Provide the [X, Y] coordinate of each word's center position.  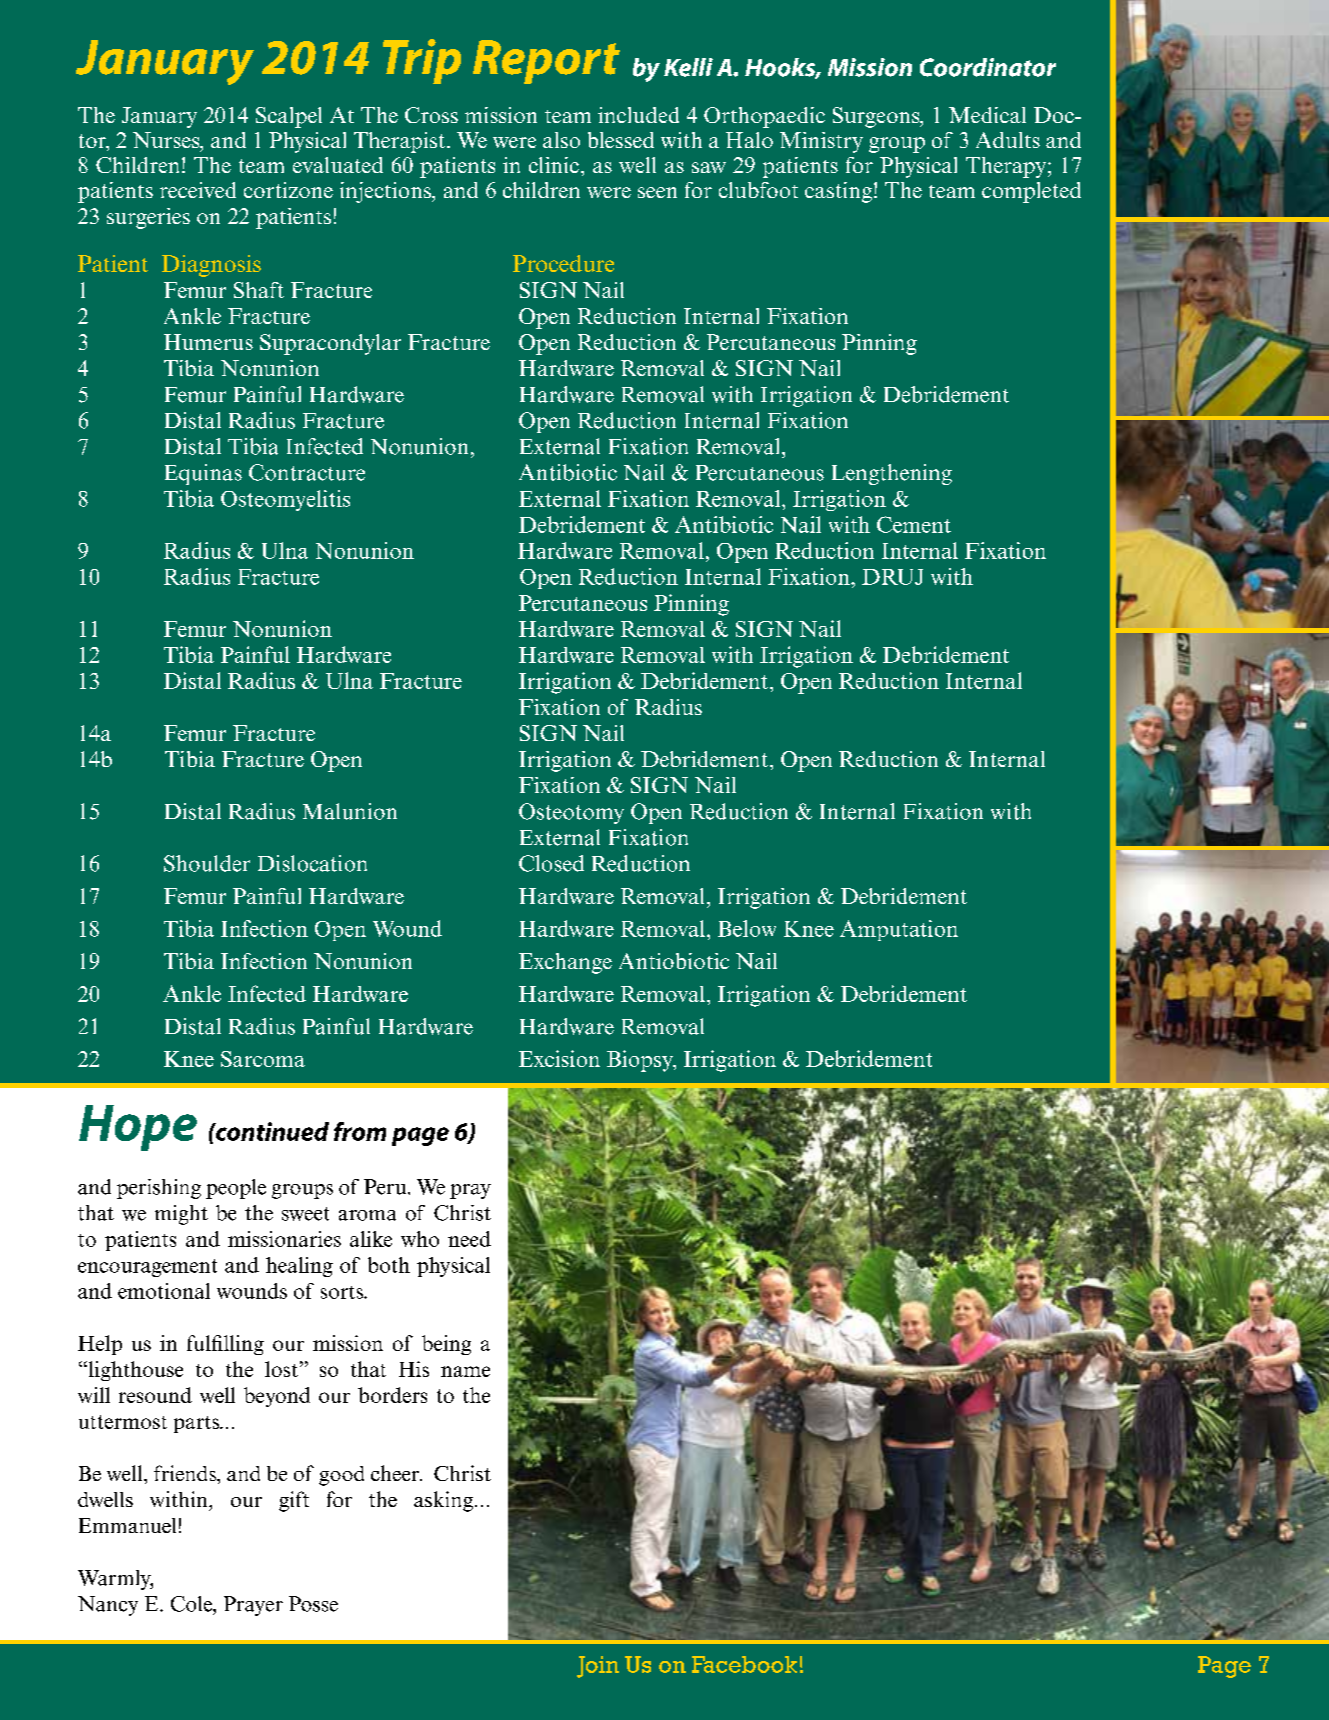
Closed [551, 863]
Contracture [307, 472]
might [181, 1215]
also [561, 140]
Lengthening [892, 474]
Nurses [167, 141]
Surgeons [877, 117]
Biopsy [641, 1061]
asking [443, 1501]
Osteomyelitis [285, 500]
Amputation [899, 930]
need [469, 1239]
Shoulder [207, 863]
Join [598, 1667]
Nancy [108, 1606]
